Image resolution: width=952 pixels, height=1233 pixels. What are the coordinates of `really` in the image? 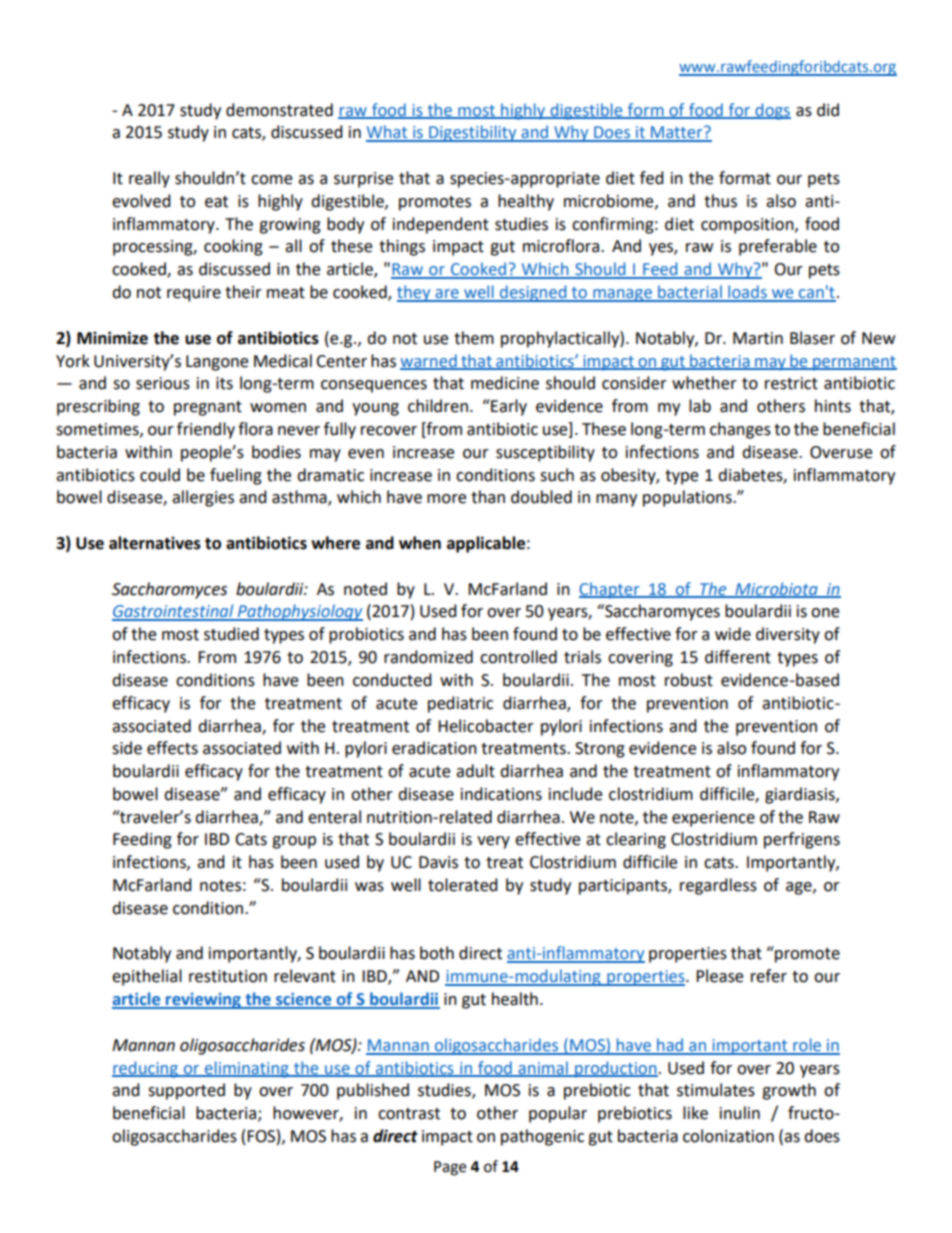 It's located at (149, 179).
